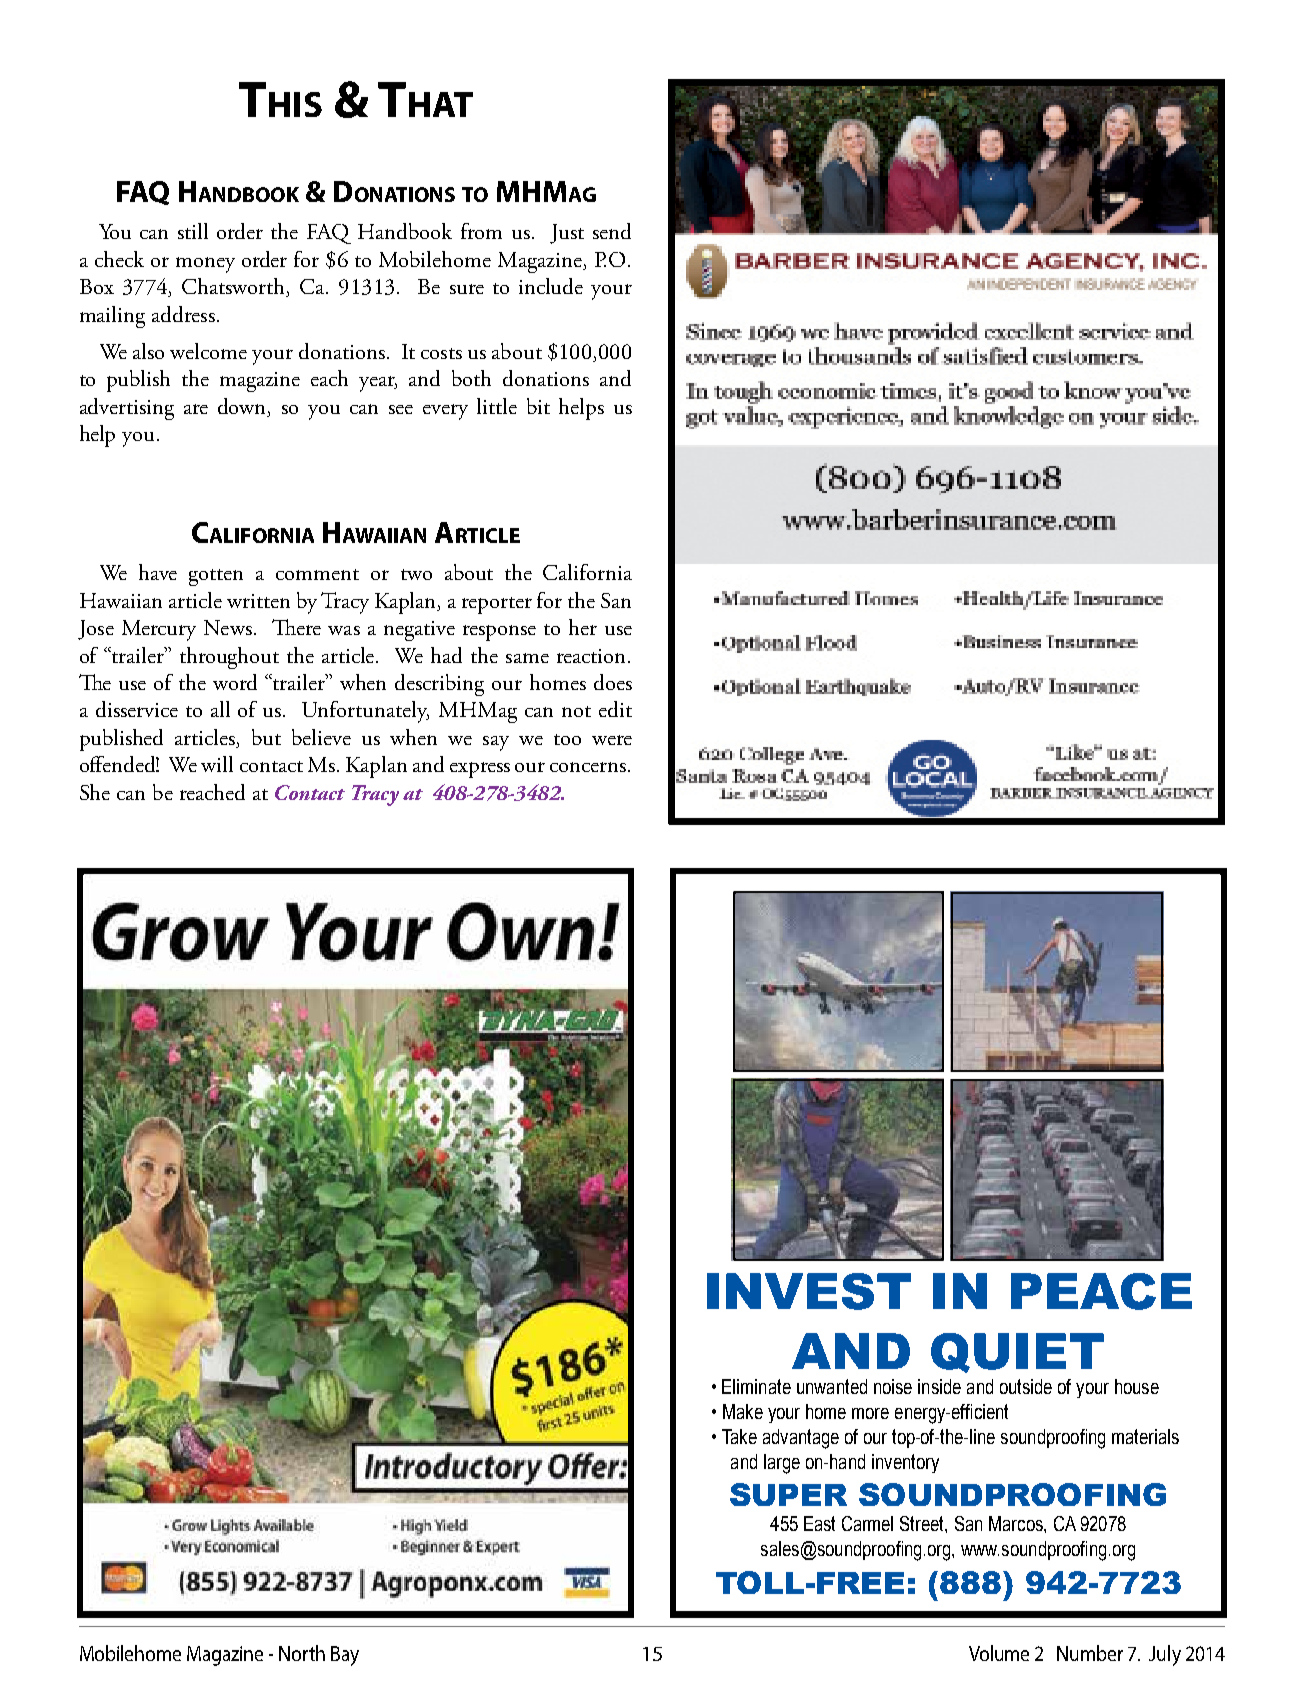 The image size is (1304, 1700). I want to click on North, so click(302, 1653).
